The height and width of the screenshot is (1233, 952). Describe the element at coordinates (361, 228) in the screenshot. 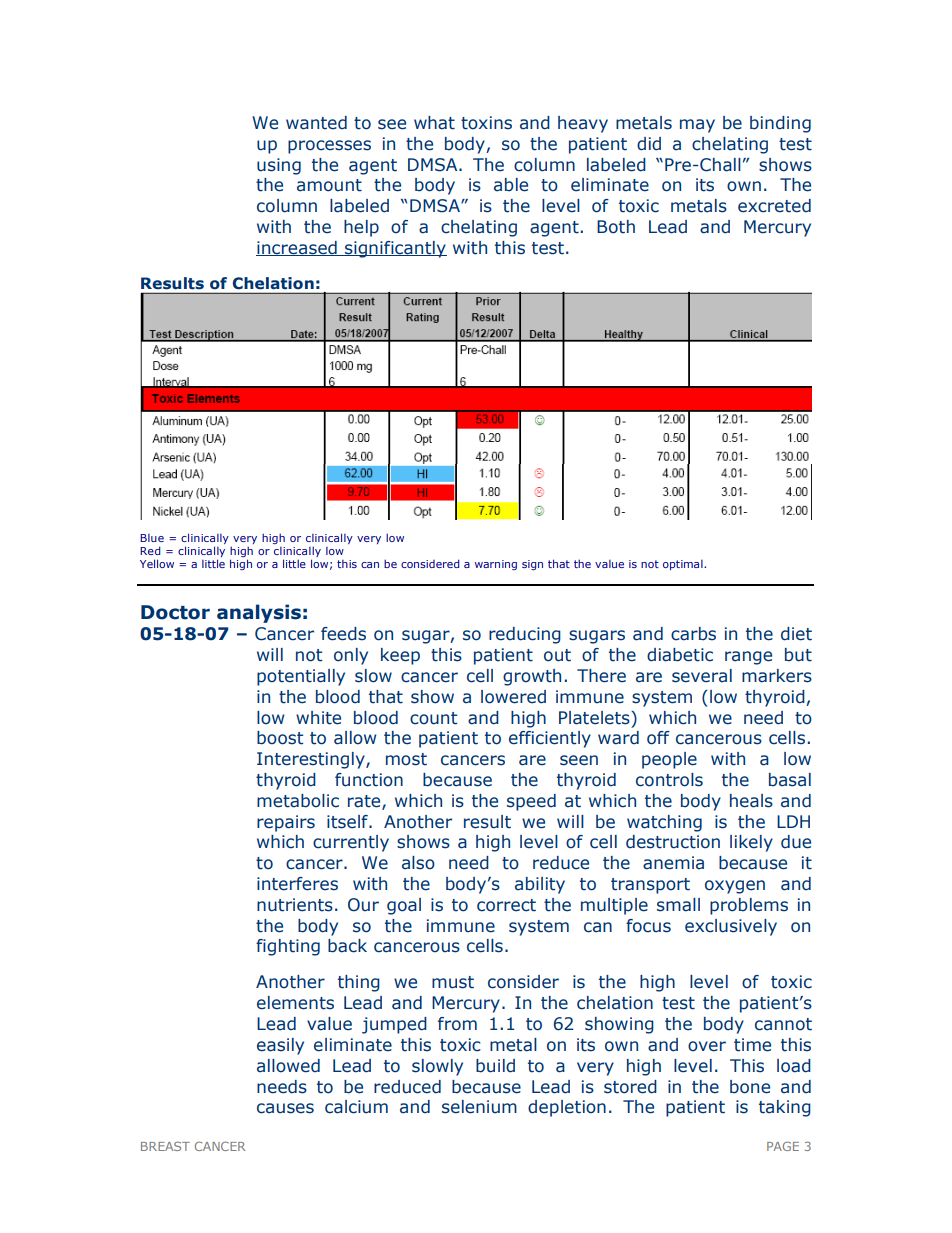

I see `help` at that location.
